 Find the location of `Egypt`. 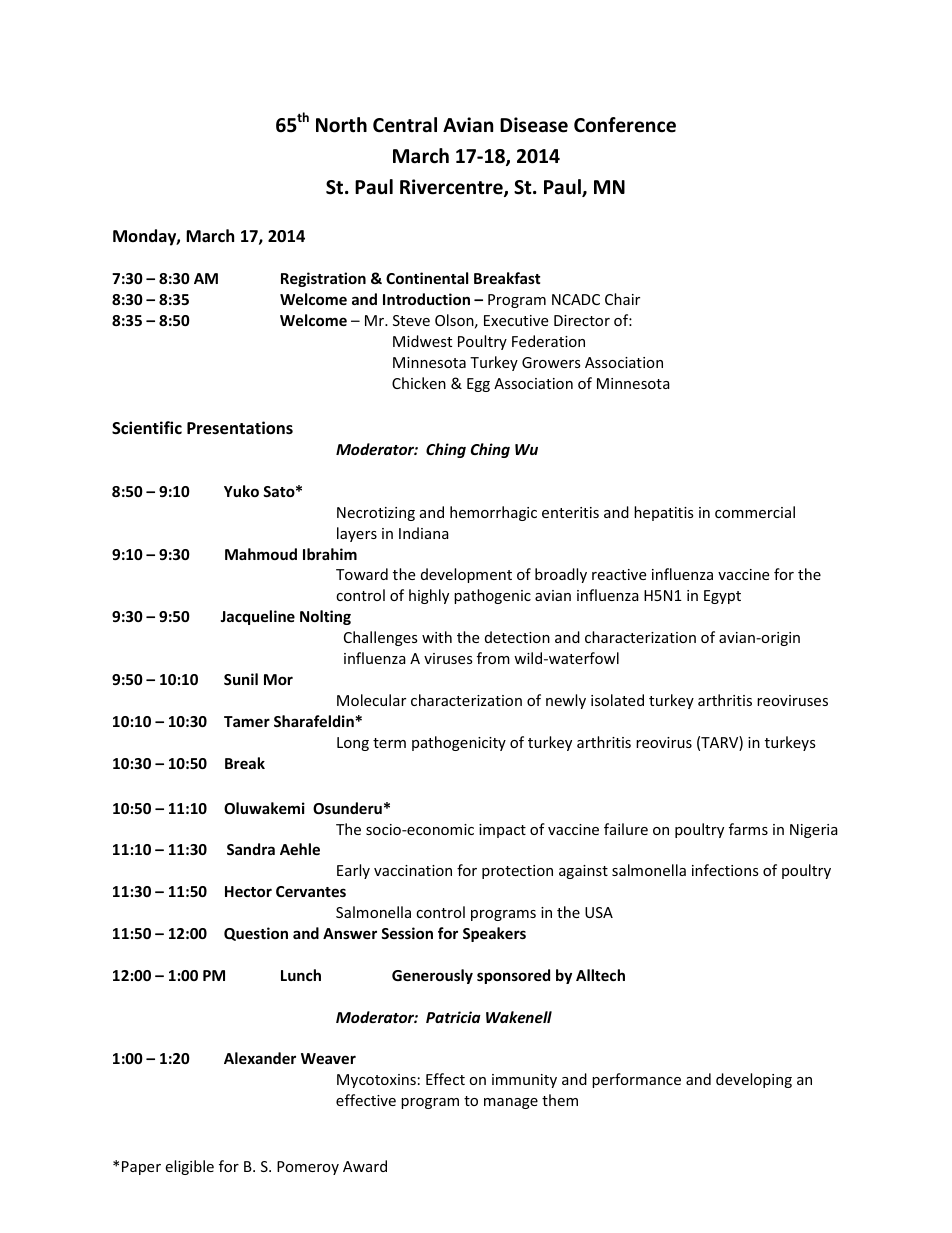

Egypt is located at coordinates (722, 597).
